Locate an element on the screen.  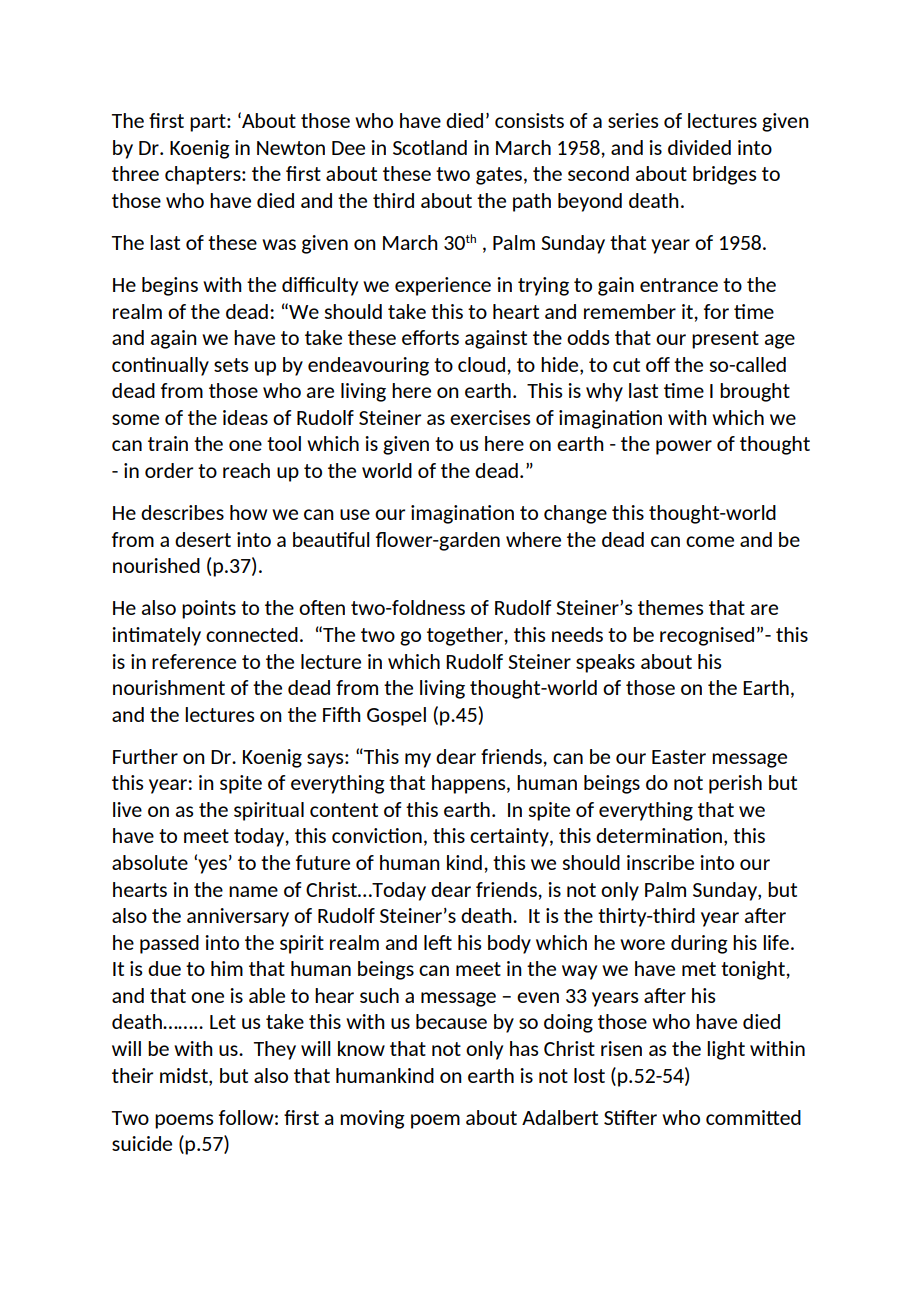
inscribe is located at coordinates (660, 862).
